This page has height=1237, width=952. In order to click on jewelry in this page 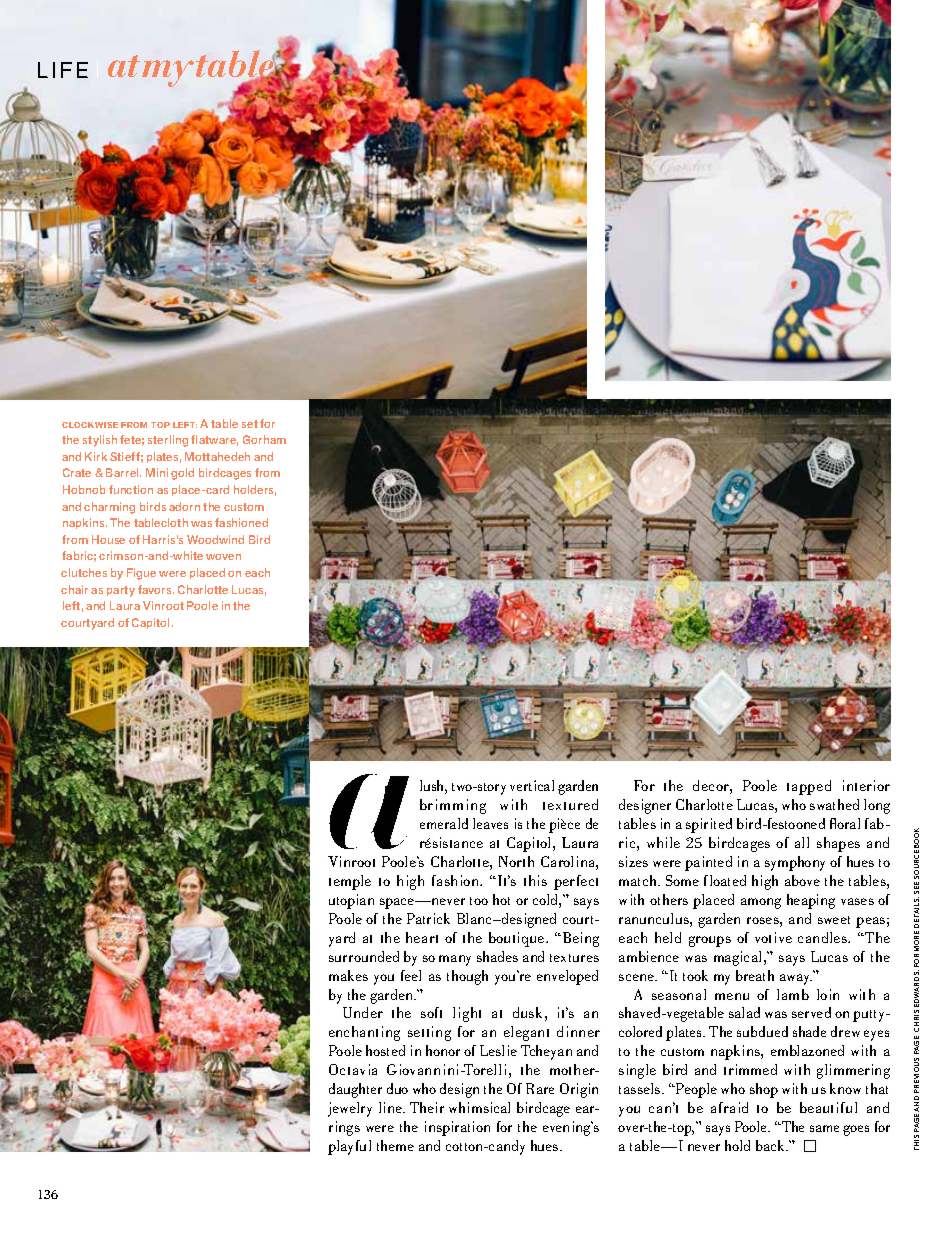, I will do `click(350, 1109)`.
